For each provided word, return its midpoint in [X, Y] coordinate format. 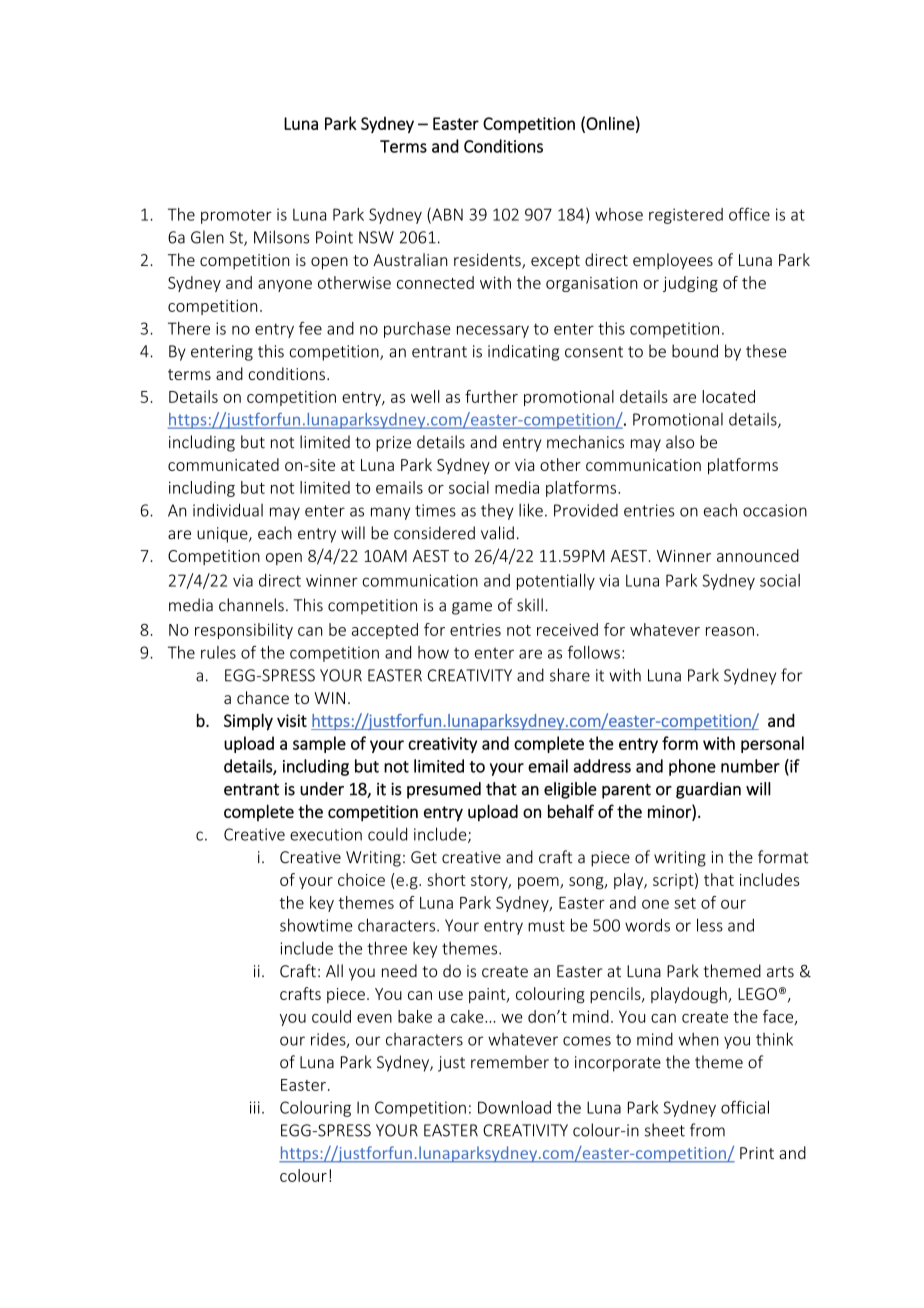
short [446, 879]
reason [730, 631]
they [497, 512]
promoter [236, 216]
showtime [316, 925]
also [680, 442]
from [707, 1130]
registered [686, 216]
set [685, 903]
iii [255, 1107]
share [570, 675]
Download [514, 1107]
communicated [223, 464]
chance [263, 697]
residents [488, 261]
